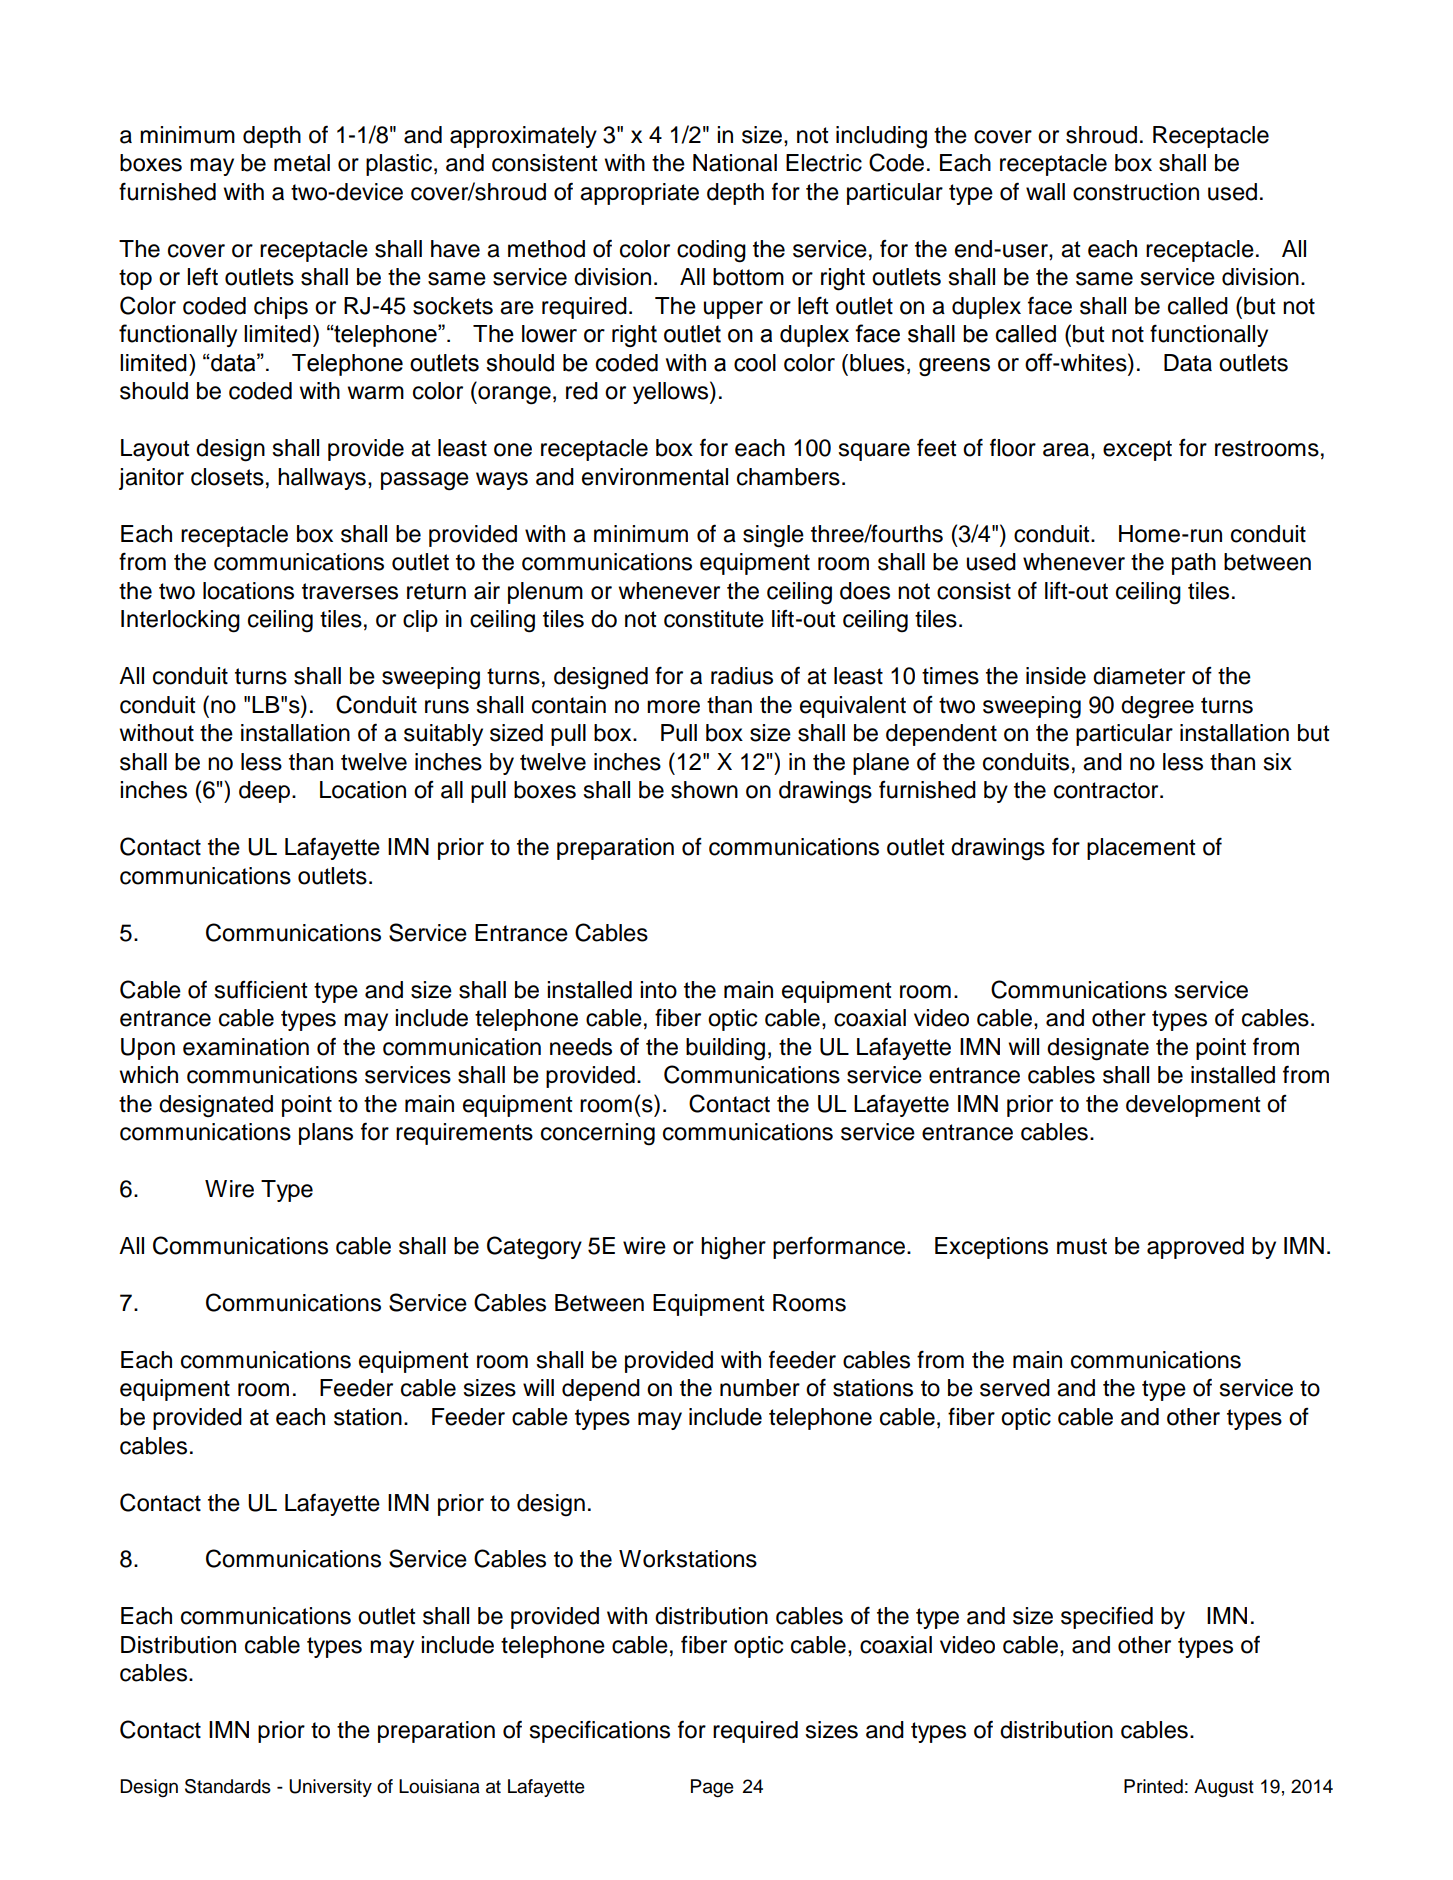 The width and height of the image is (1453, 1880). Describe the element at coordinates (735, 163) in the image. I see `National` at that location.
